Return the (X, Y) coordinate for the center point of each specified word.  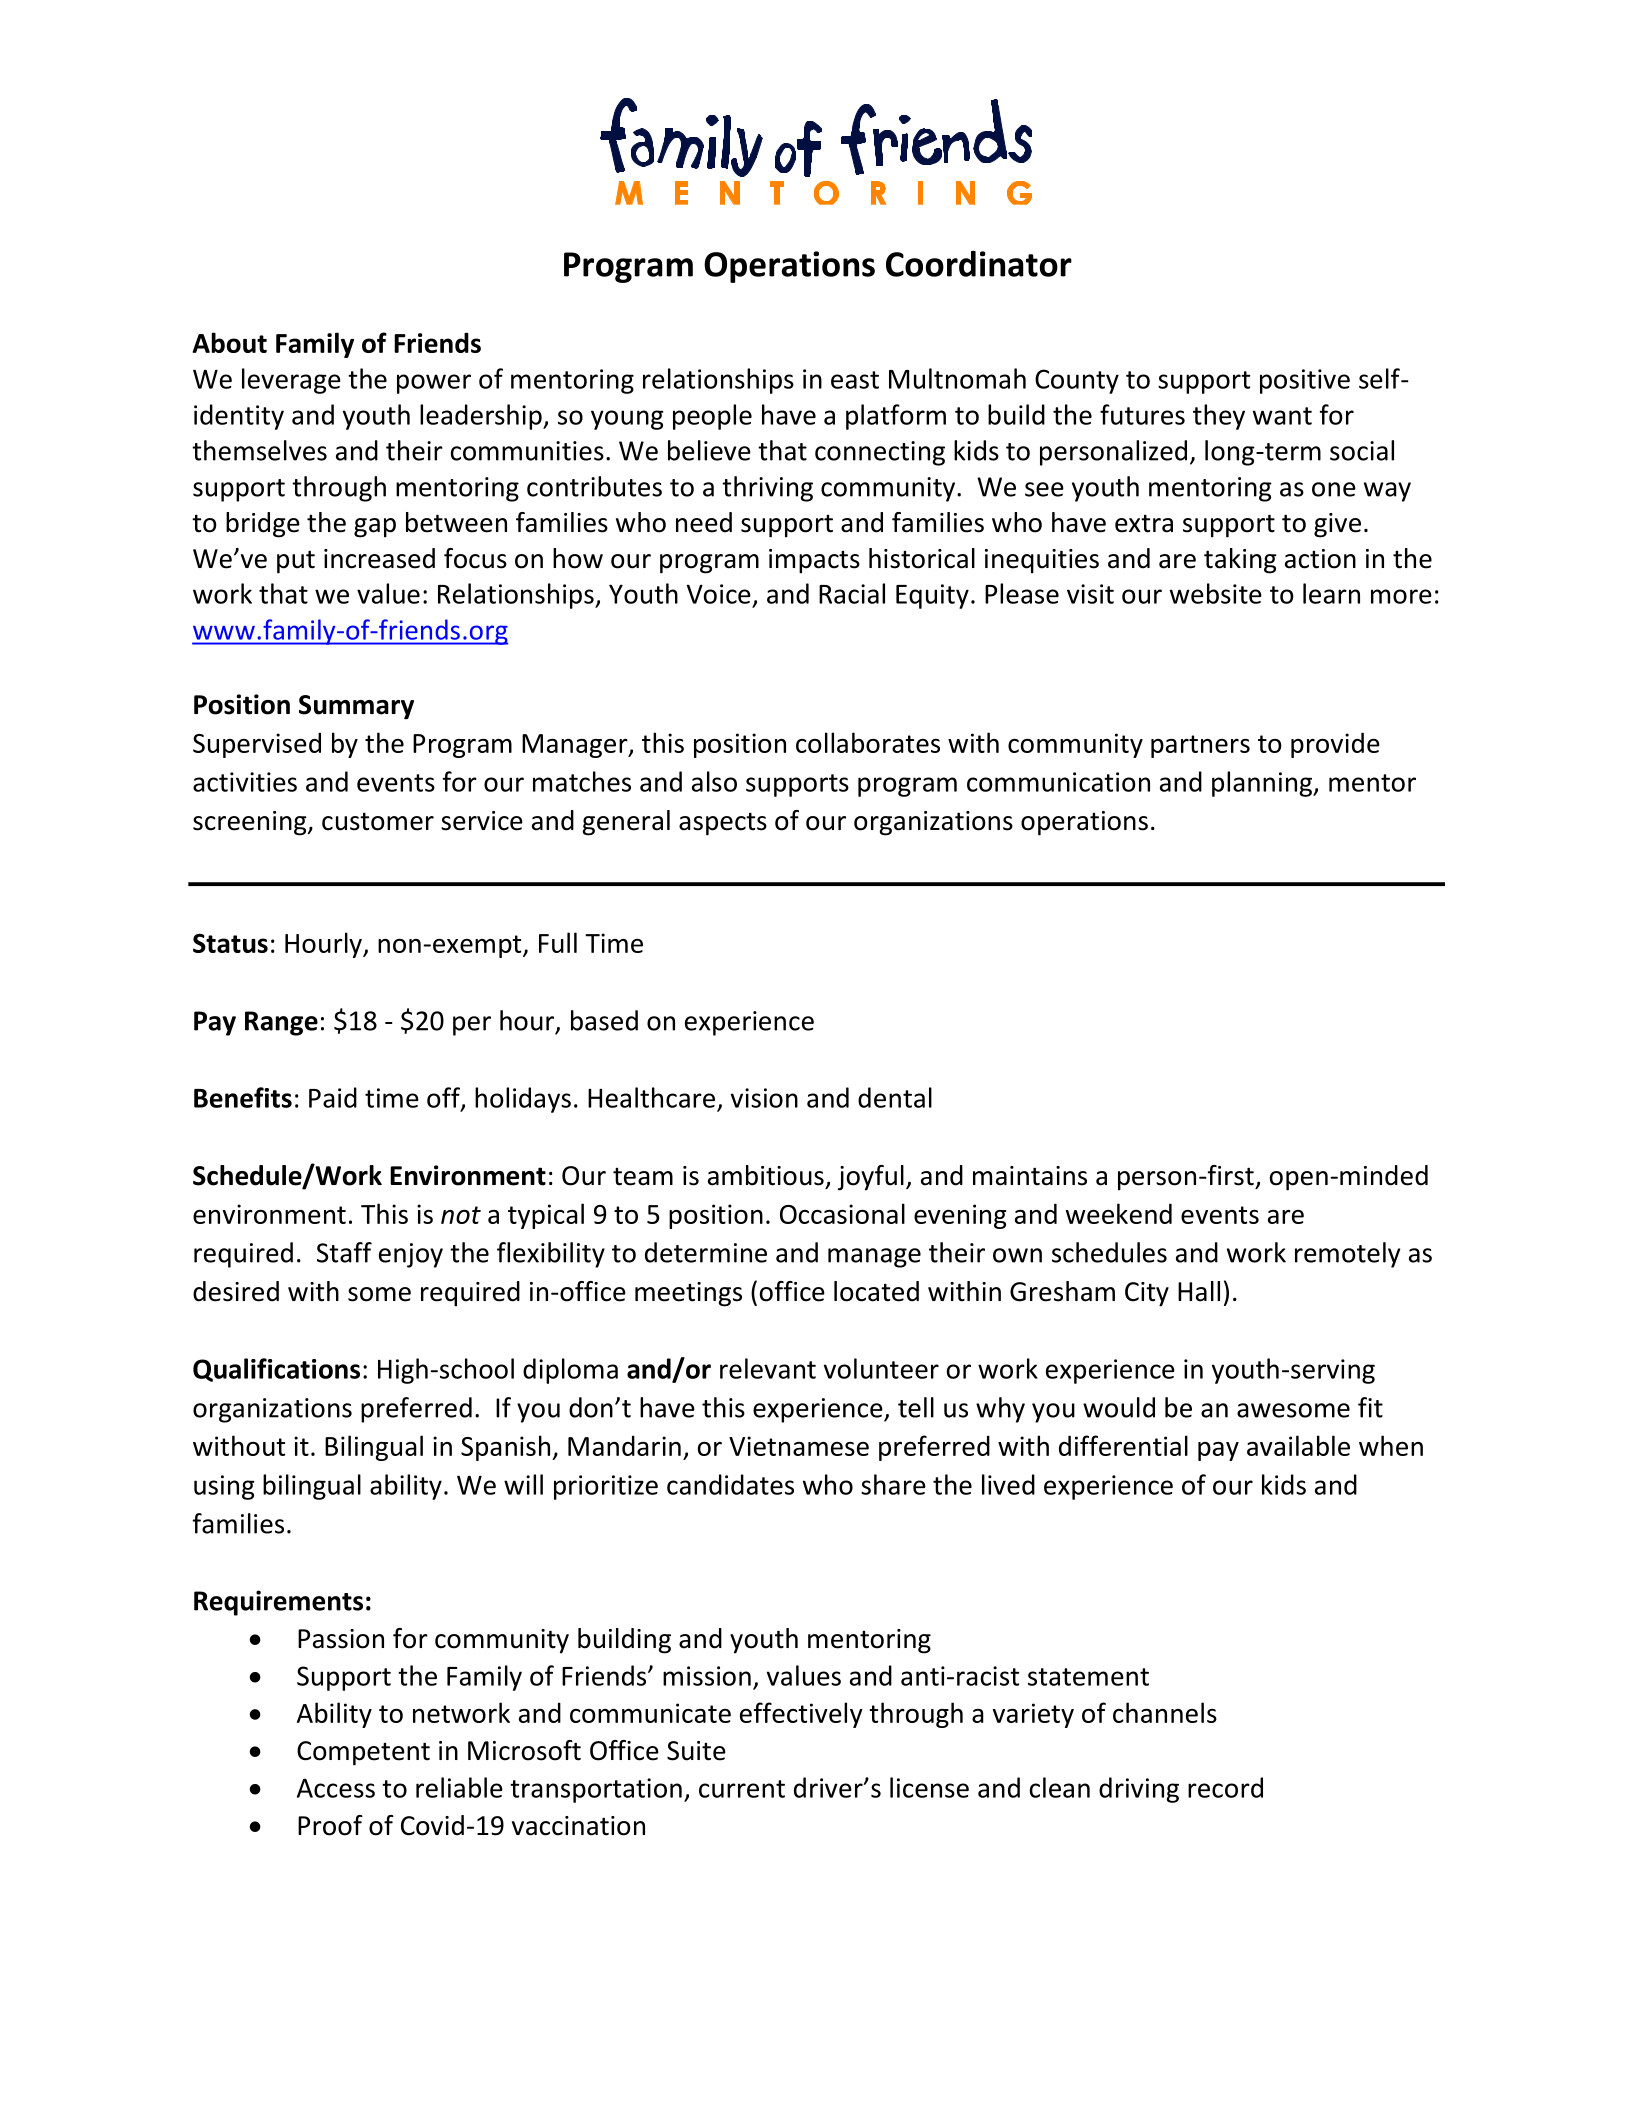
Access (336, 1788)
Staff (344, 1252)
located (876, 1291)
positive (1305, 381)
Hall (1199, 1291)
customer (378, 821)
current (742, 1789)
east (855, 380)
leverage (291, 381)
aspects (723, 824)
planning (1263, 784)
